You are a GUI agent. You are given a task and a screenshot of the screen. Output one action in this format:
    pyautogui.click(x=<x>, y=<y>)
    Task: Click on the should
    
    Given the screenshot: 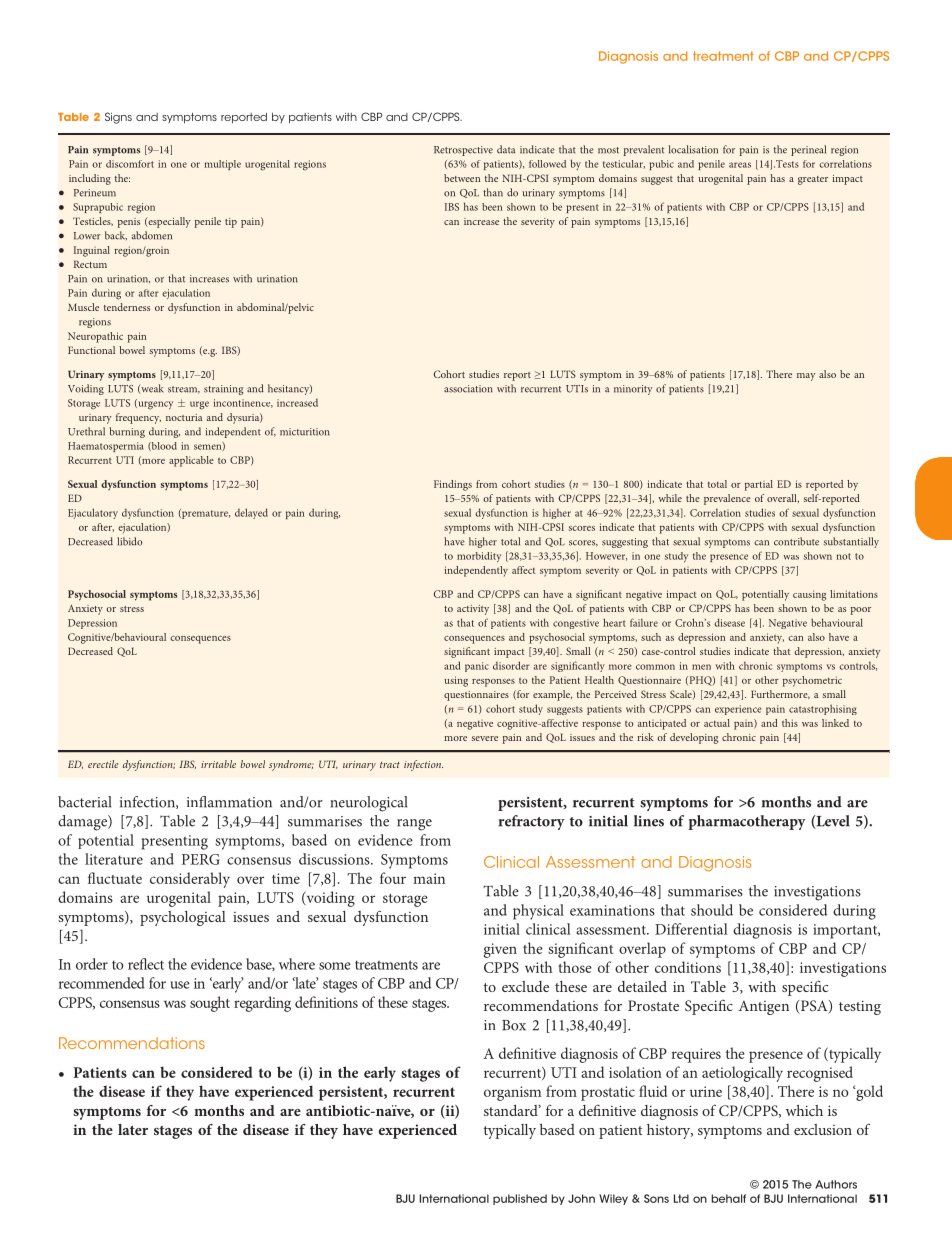 What is the action you would take?
    pyautogui.click(x=712, y=910)
